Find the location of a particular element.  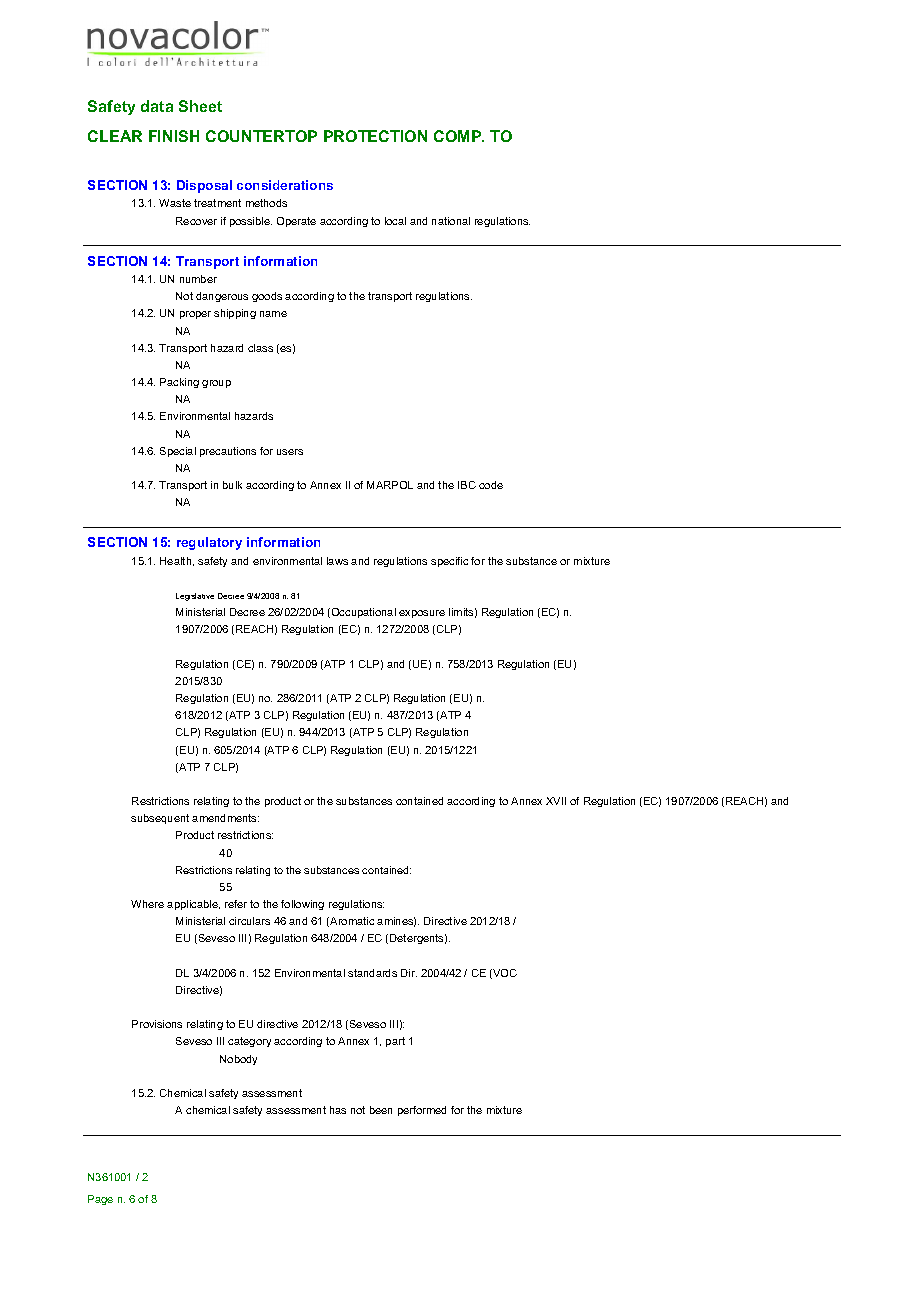

users is located at coordinates (290, 452).
